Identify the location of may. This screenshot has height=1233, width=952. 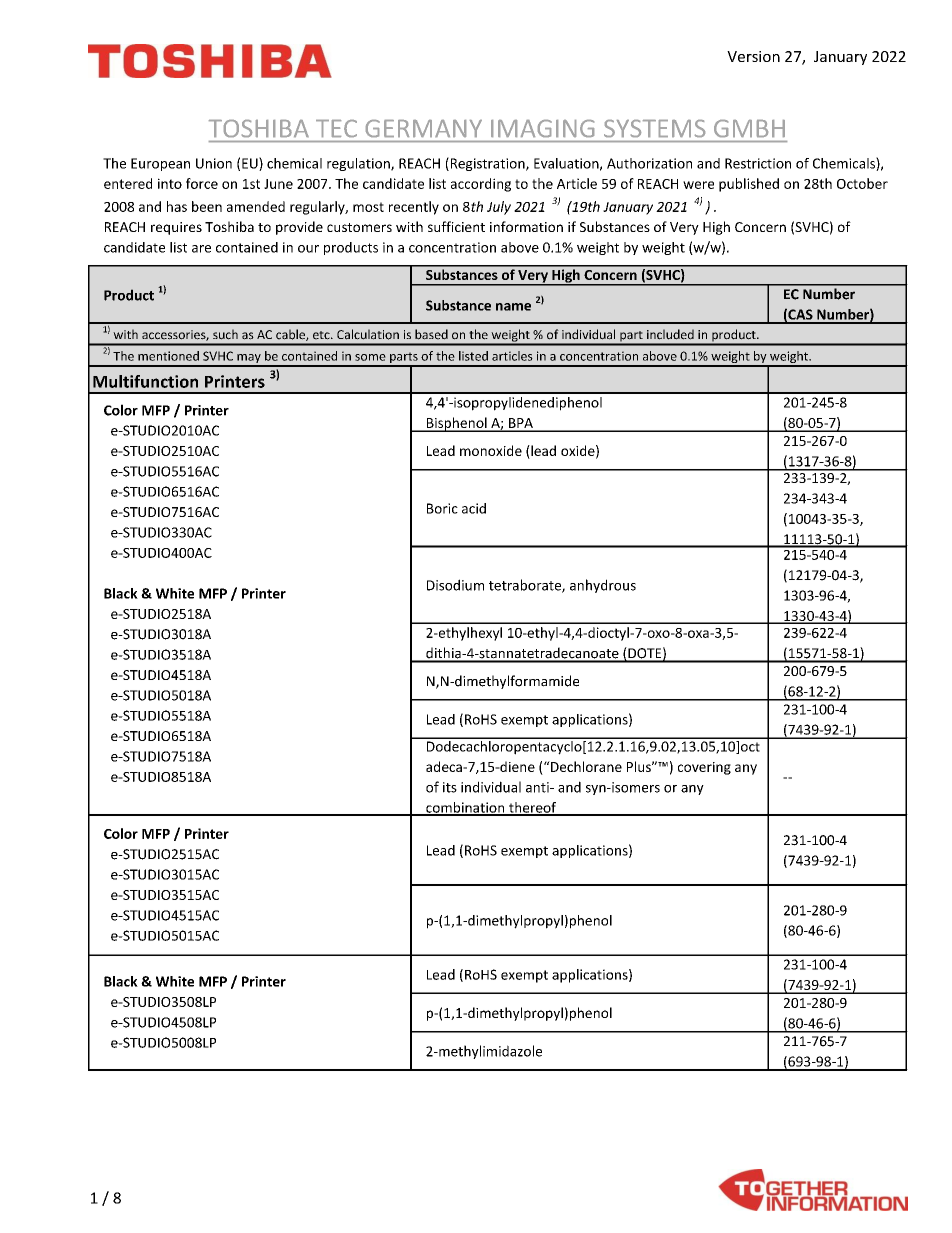
(249, 360).
